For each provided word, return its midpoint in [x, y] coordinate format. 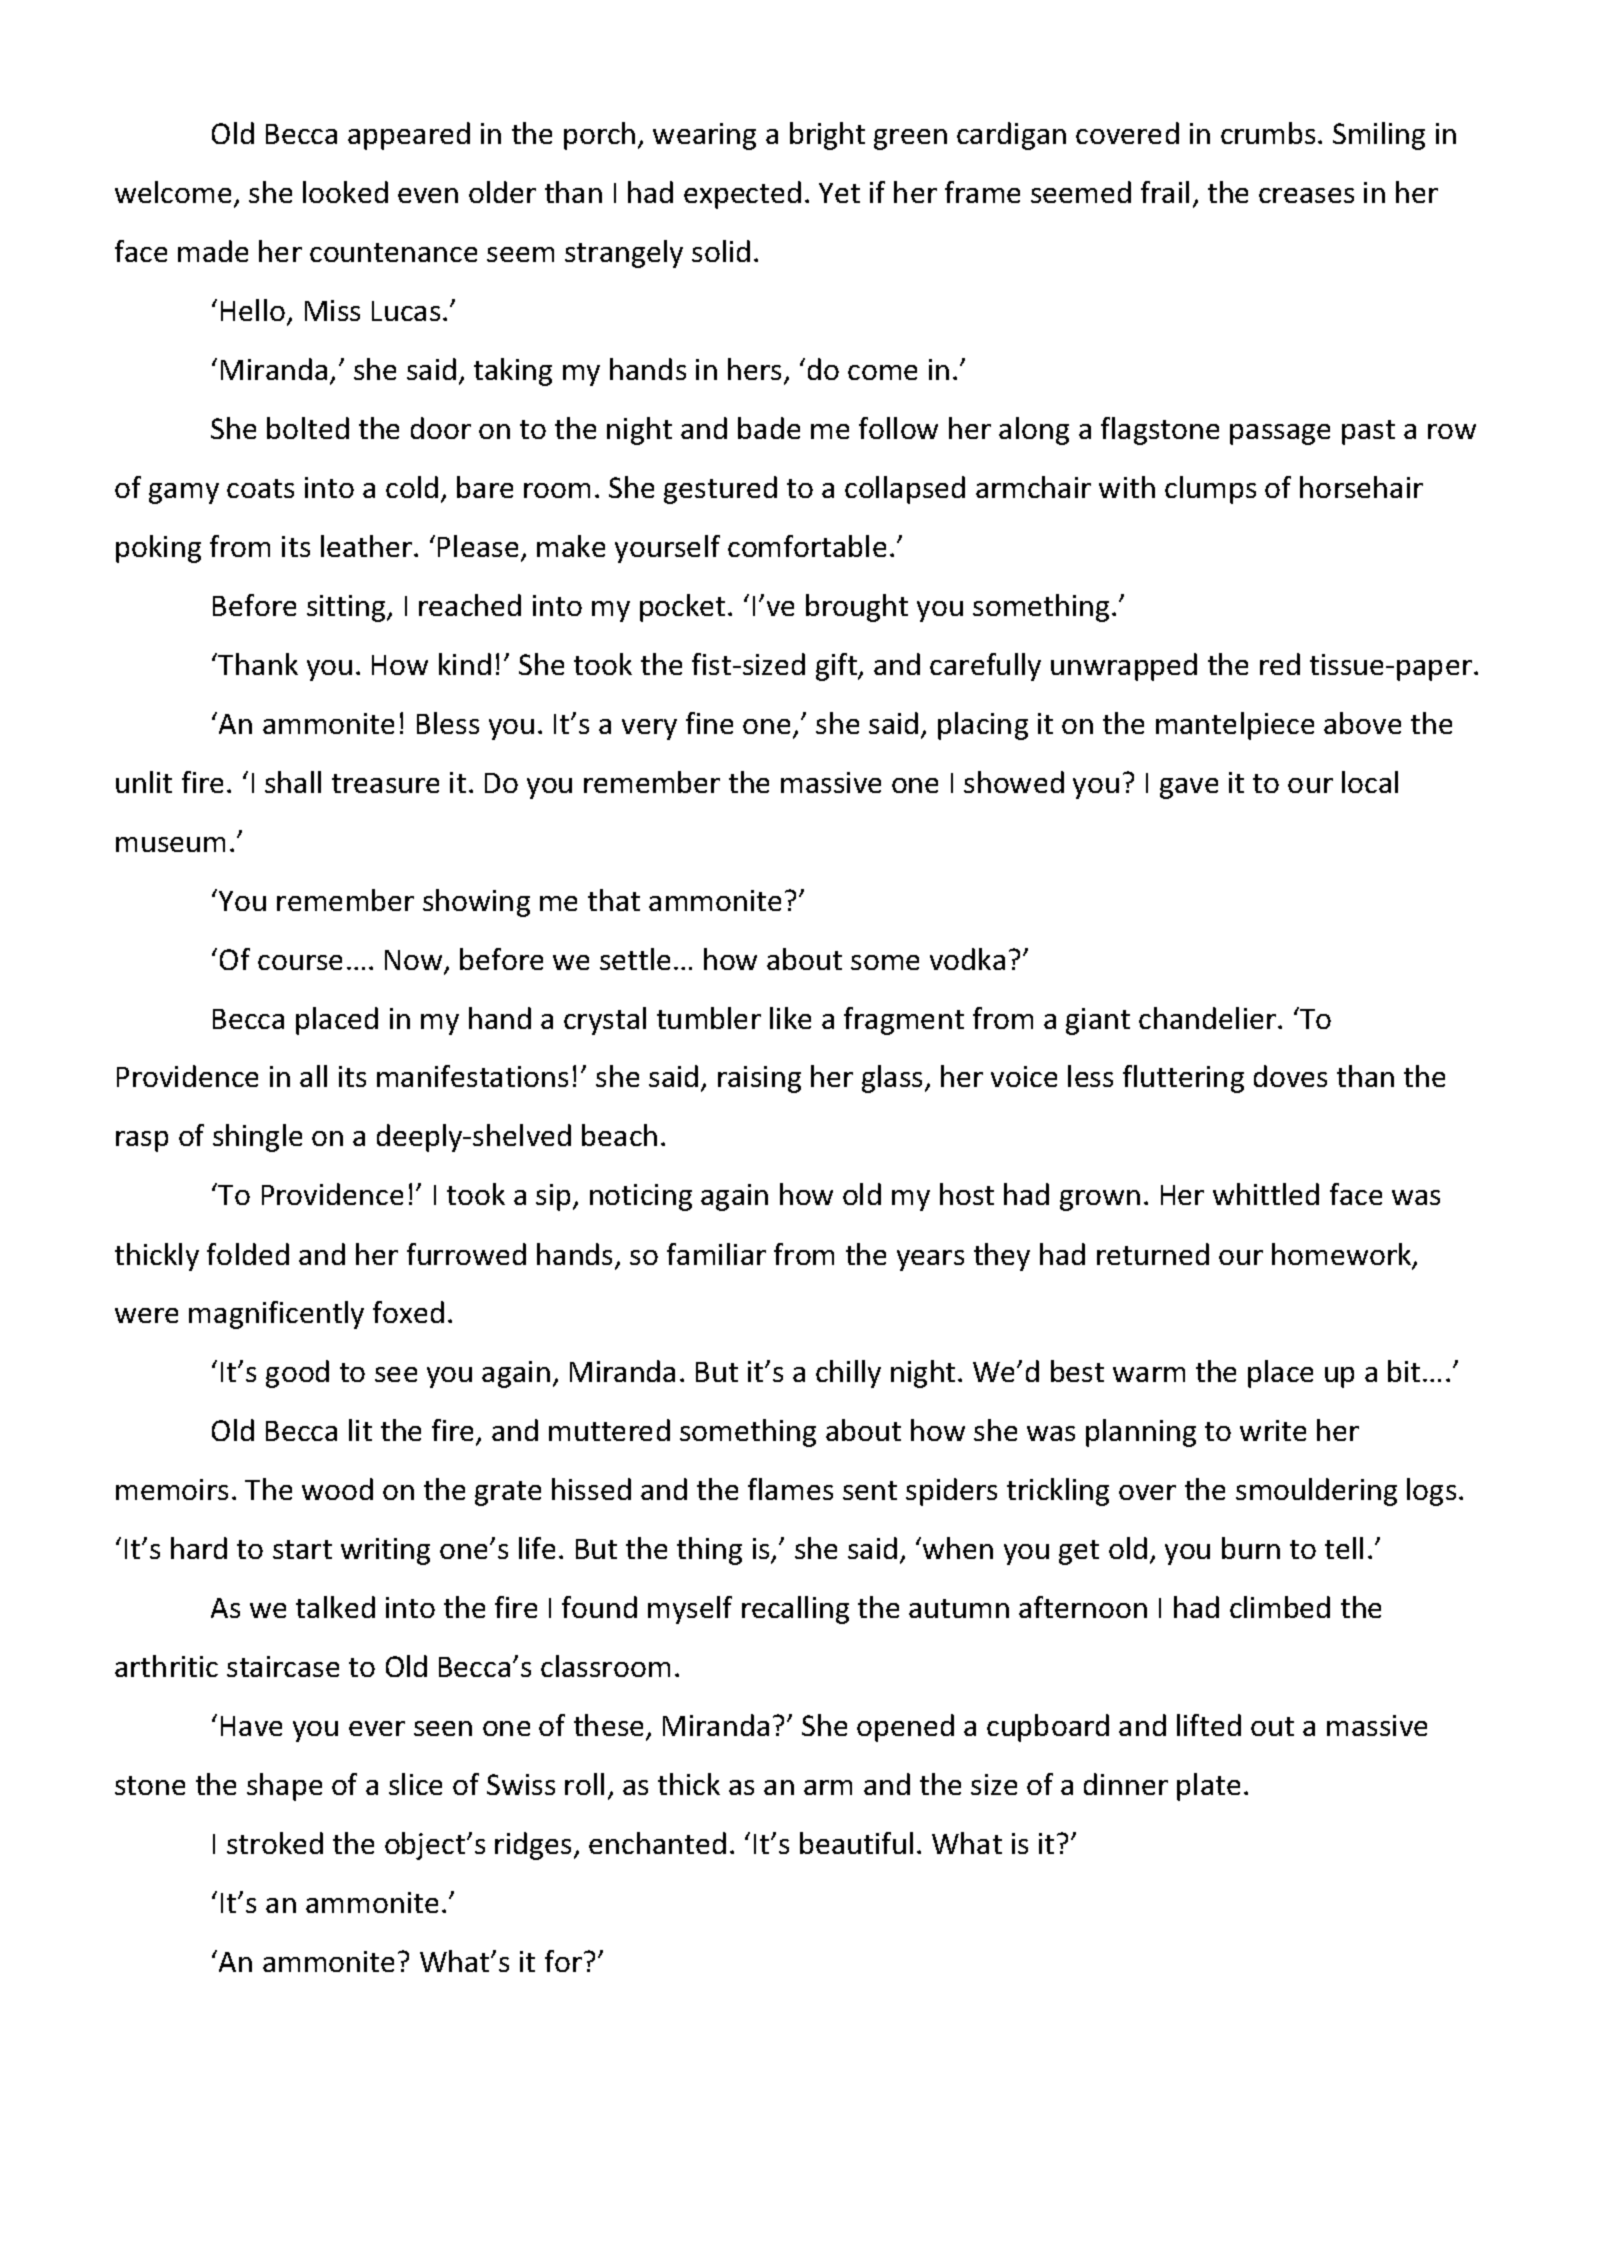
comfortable [807, 546]
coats [260, 488]
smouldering [1316, 1492]
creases [1306, 195]
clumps [1210, 490]
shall [293, 782]
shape [284, 1787]
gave [1189, 788]
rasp [142, 1141]
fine [709, 723]
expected [742, 195]
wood [337, 1489]
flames [790, 1489]
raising [759, 1079]
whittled [1266, 1194]
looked [345, 192]
